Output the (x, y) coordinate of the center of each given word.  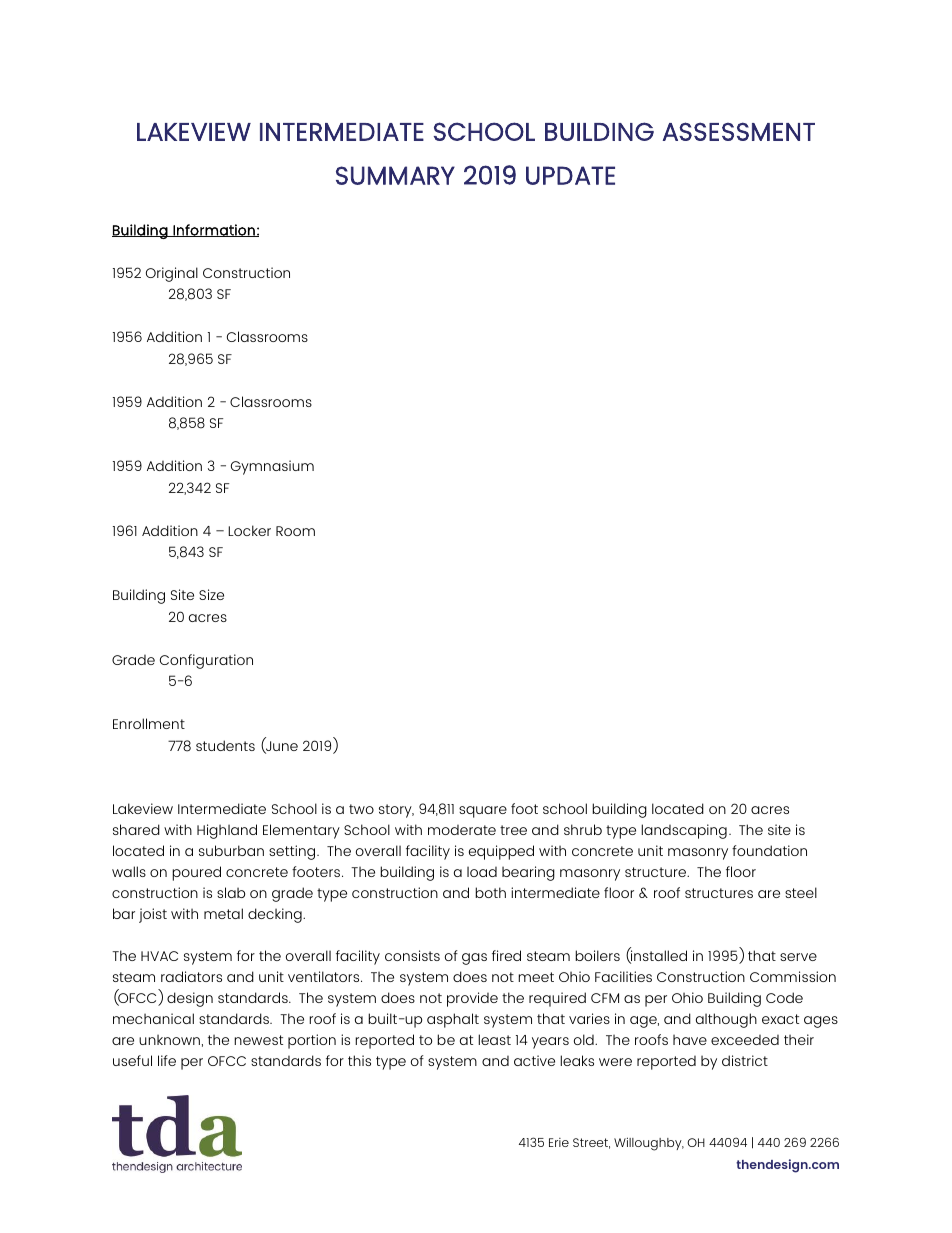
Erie (559, 1142)
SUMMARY (395, 175)
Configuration (206, 661)
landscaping (684, 831)
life (167, 1060)
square (483, 812)
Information (214, 230)
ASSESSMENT (739, 131)
